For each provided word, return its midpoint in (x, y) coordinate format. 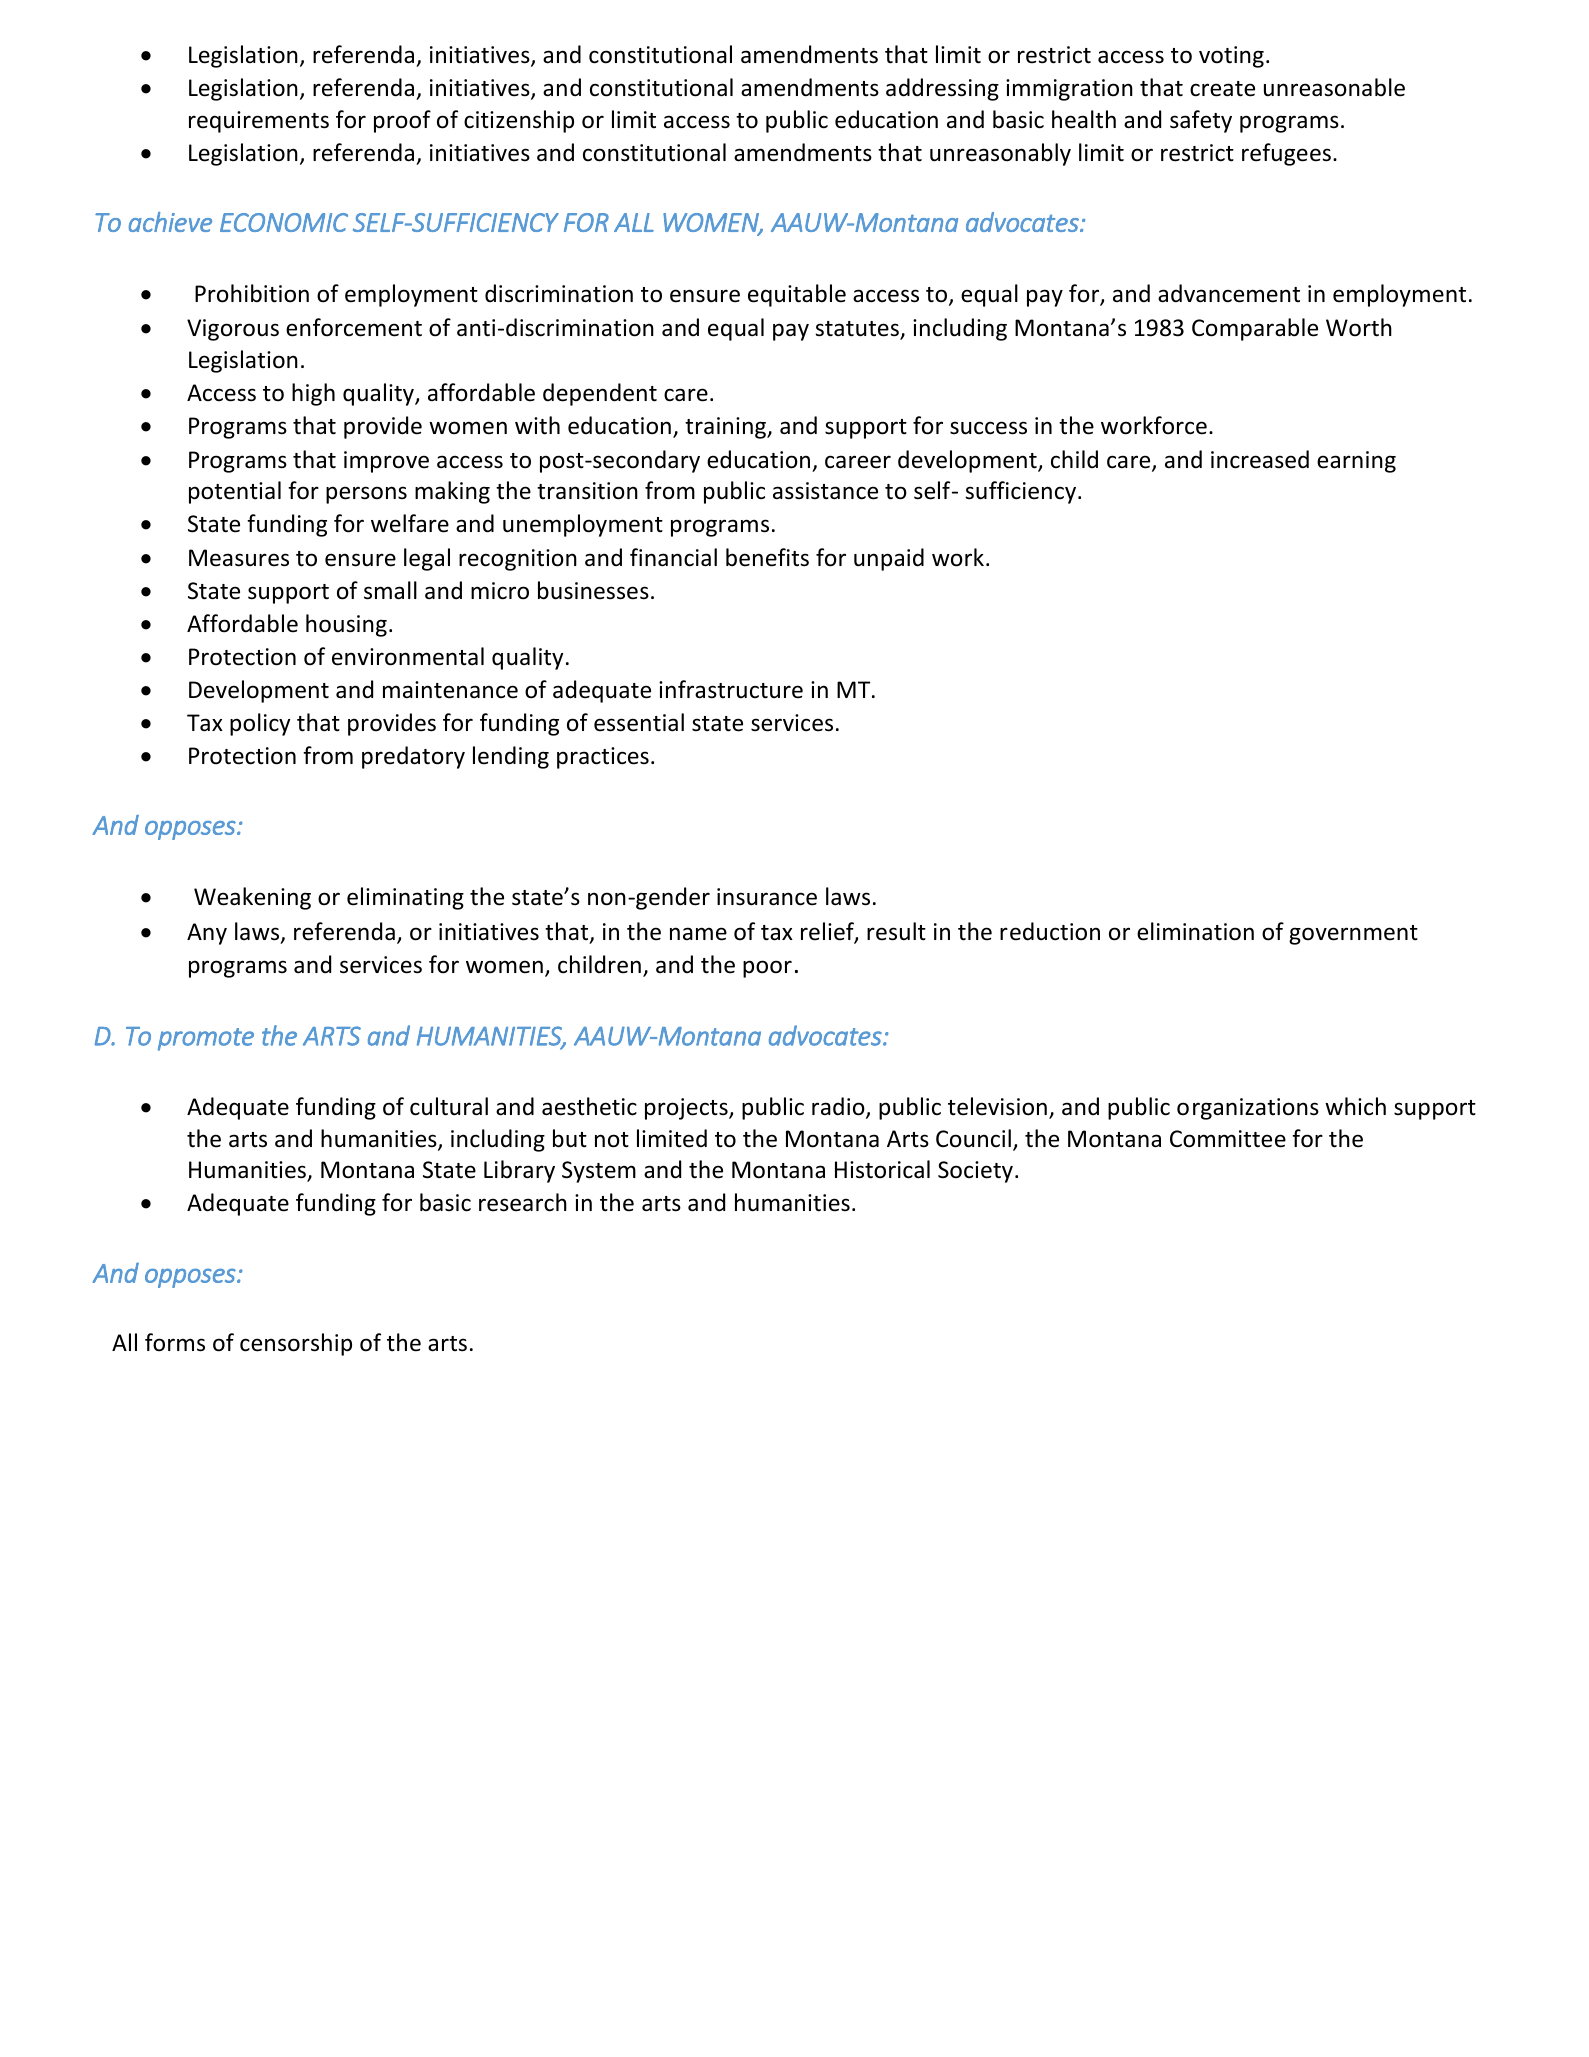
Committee (1228, 1139)
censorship (296, 1344)
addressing (942, 89)
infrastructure (731, 689)
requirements (259, 122)
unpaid (889, 559)
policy (260, 724)
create (1222, 89)
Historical (882, 1169)
